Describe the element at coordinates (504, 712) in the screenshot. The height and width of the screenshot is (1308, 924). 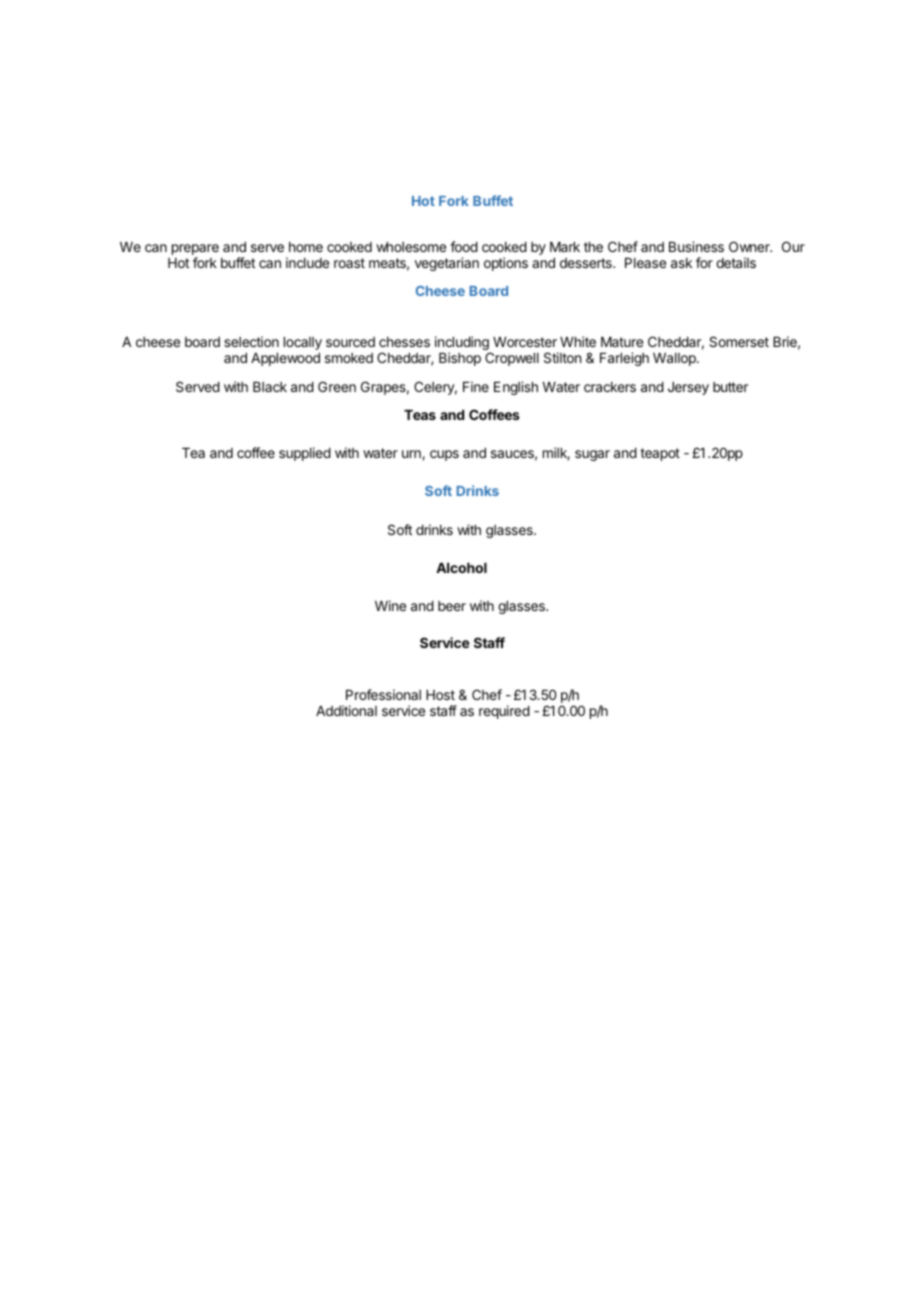
I see `required` at that location.
